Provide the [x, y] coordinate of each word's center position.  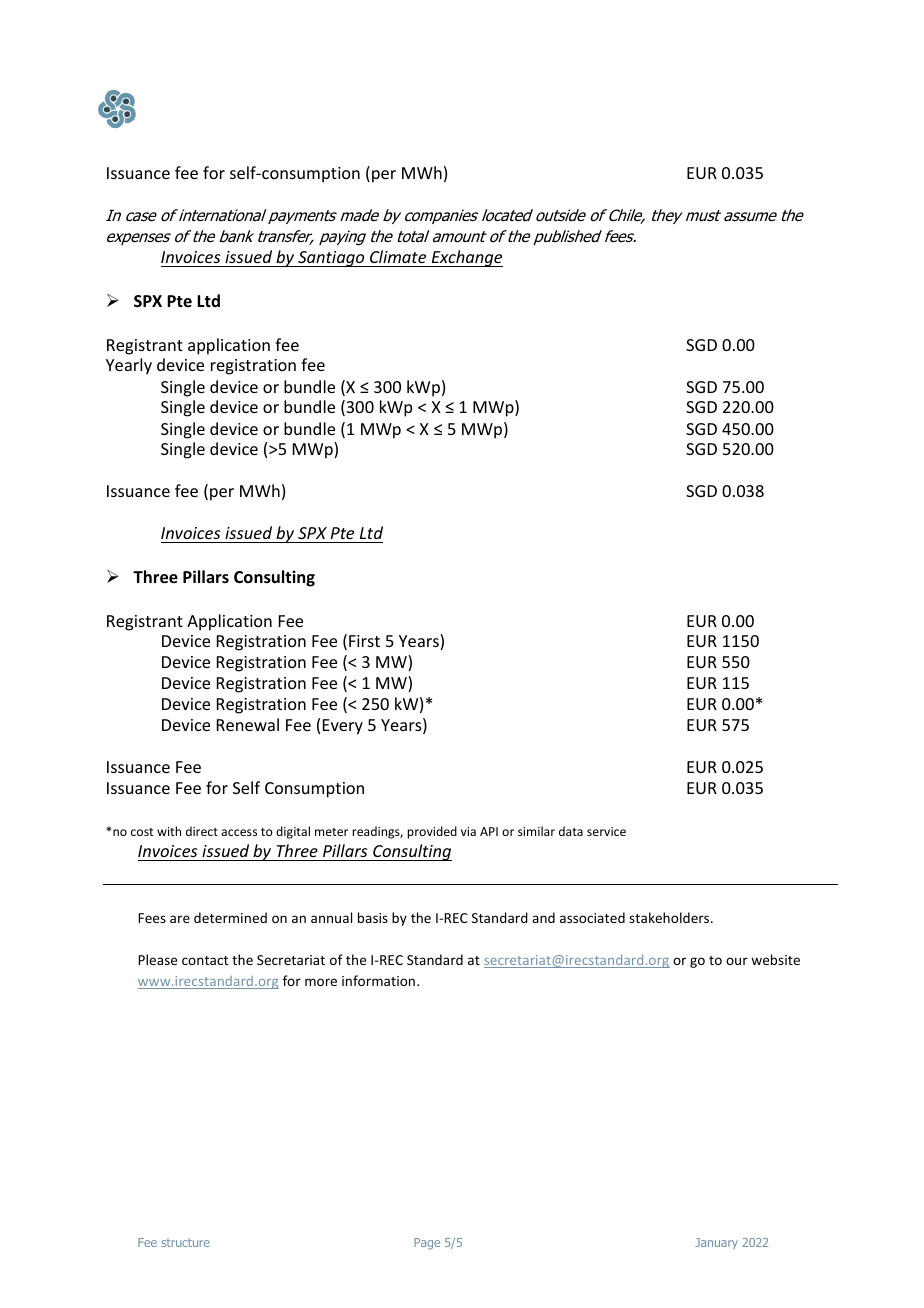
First [364, 641]
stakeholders [670, 917]
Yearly [129, 366]
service [606, 831]
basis [373, 917]
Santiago [331, 259]
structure [185, 1242]
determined [230, 917]
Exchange [466, 258]
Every [343, 727]
